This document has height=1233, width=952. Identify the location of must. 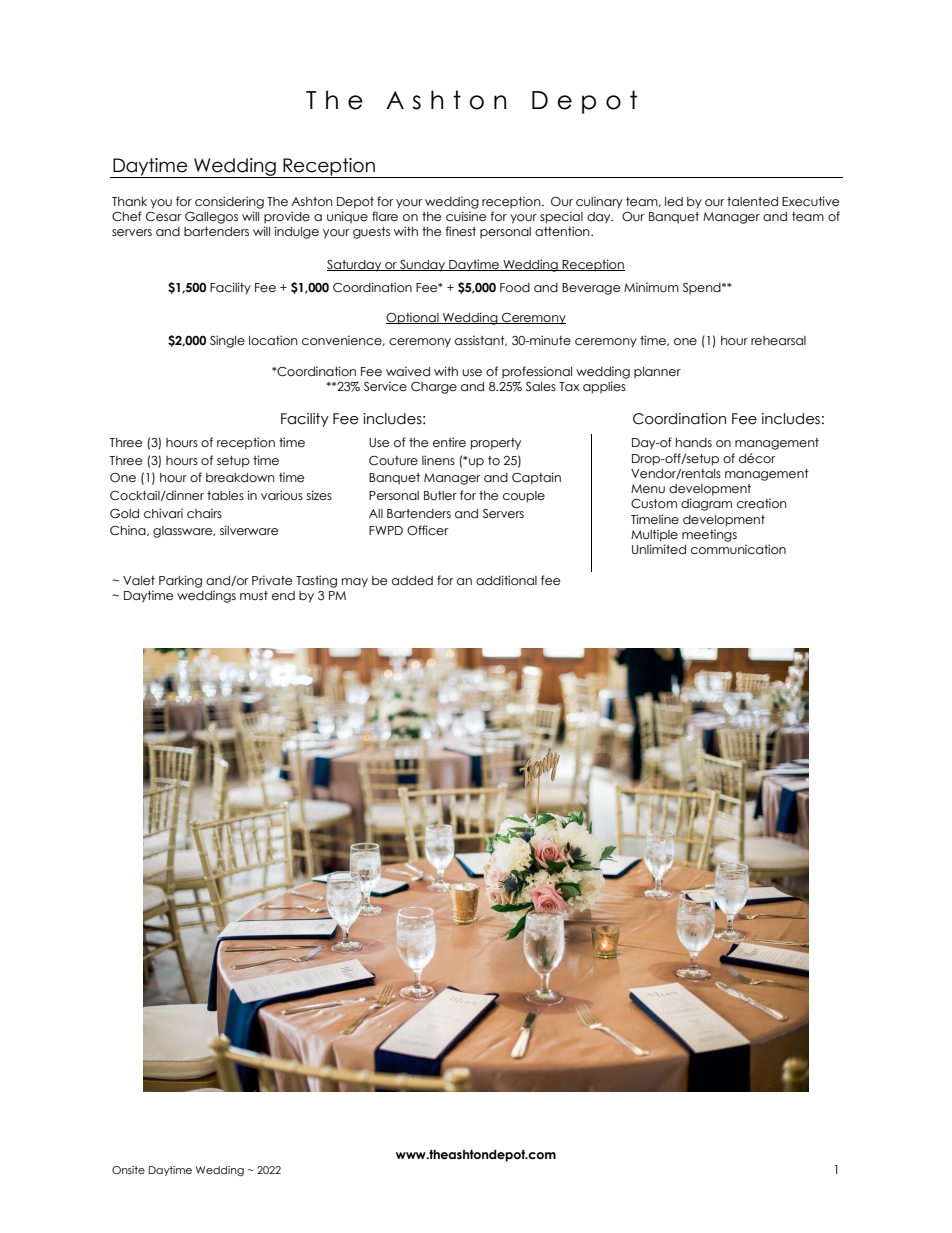
(254, 595).
